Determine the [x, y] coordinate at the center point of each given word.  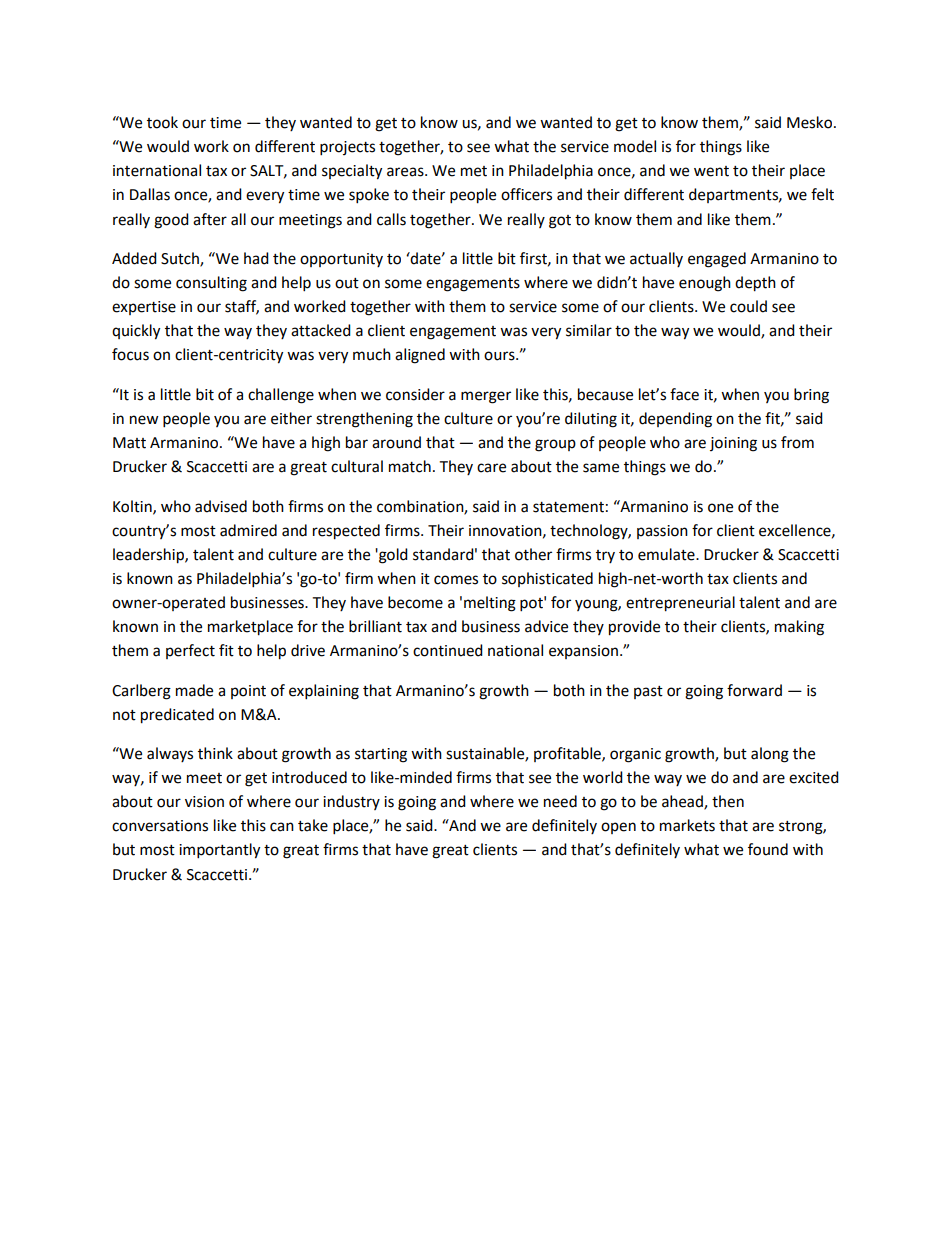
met [474, 171]
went [711, 171]
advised [221, 506]
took [162, 122]
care [491, 468]
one [720, 508]
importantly [219, 851]
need [560, 801]
